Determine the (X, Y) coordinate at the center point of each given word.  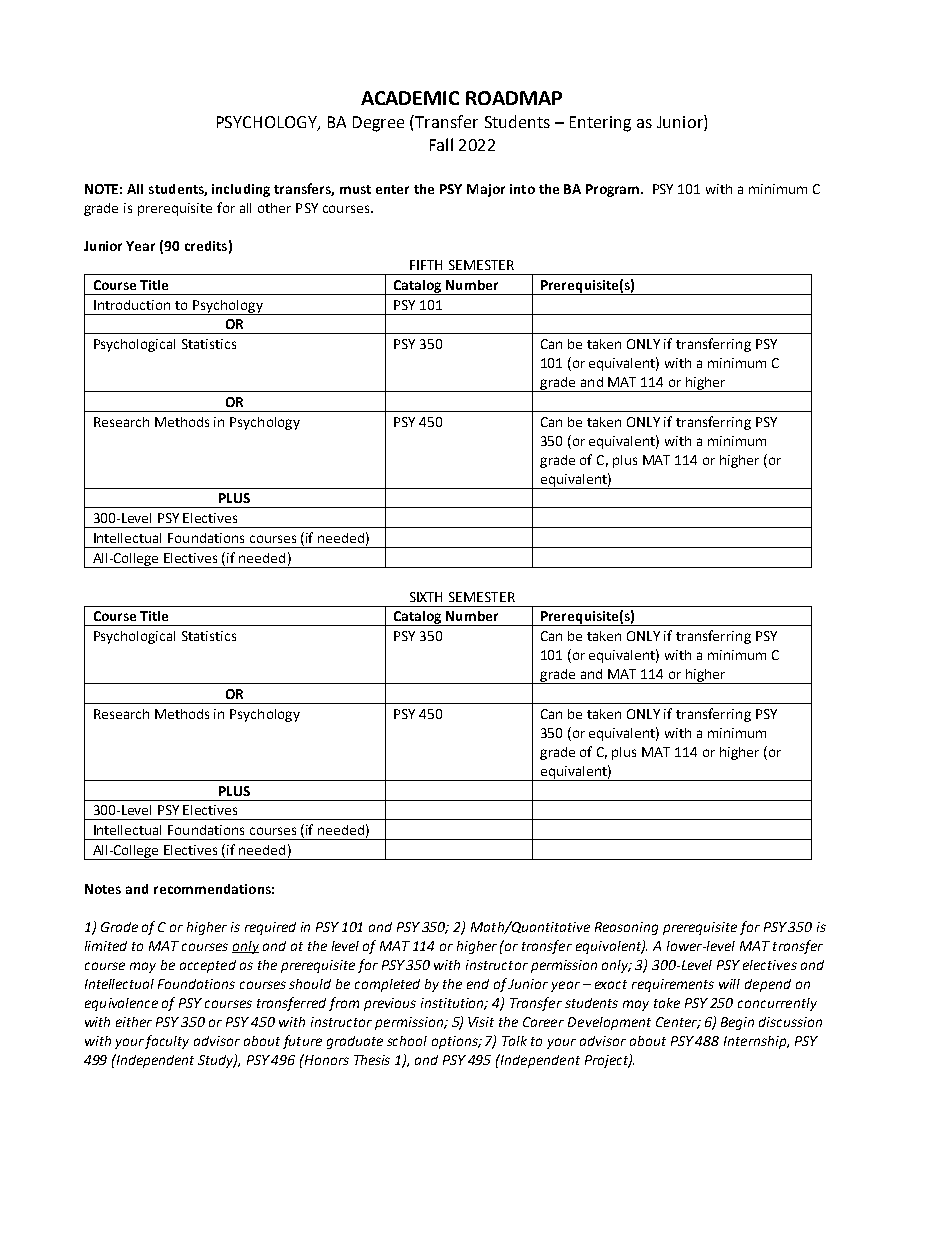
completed (387, 985)
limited (106, 946)
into (522, 189)
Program (614, 190)
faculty (167, 1042)
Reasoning (626, 928)
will (729, 984)
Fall (441, 144)
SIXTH (426, 597)
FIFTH (426, 265)
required (270, 928)
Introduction (132, 305)
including (241, 190)
